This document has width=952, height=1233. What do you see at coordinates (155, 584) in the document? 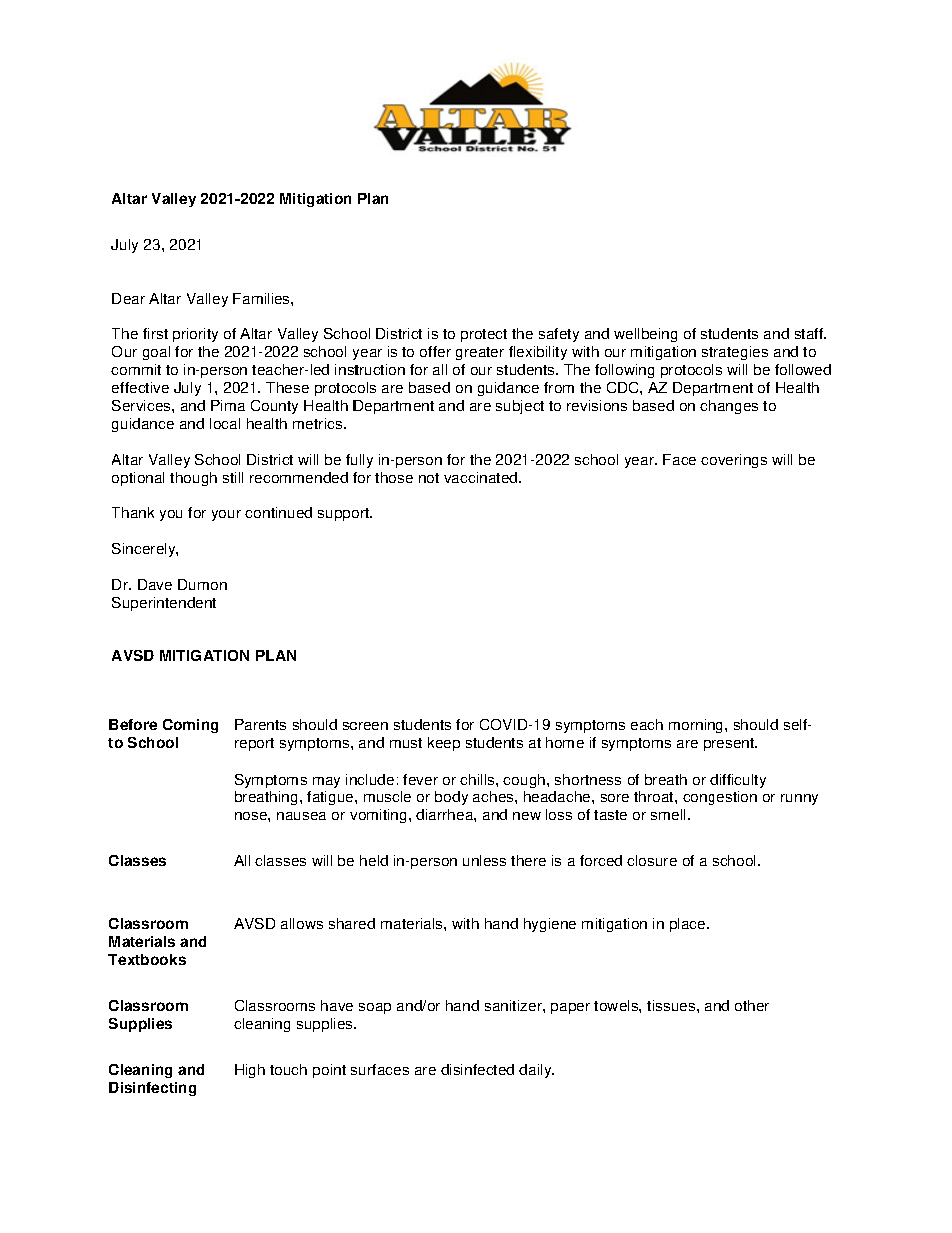
I see `Dave` at bounding box center [155, 584].
